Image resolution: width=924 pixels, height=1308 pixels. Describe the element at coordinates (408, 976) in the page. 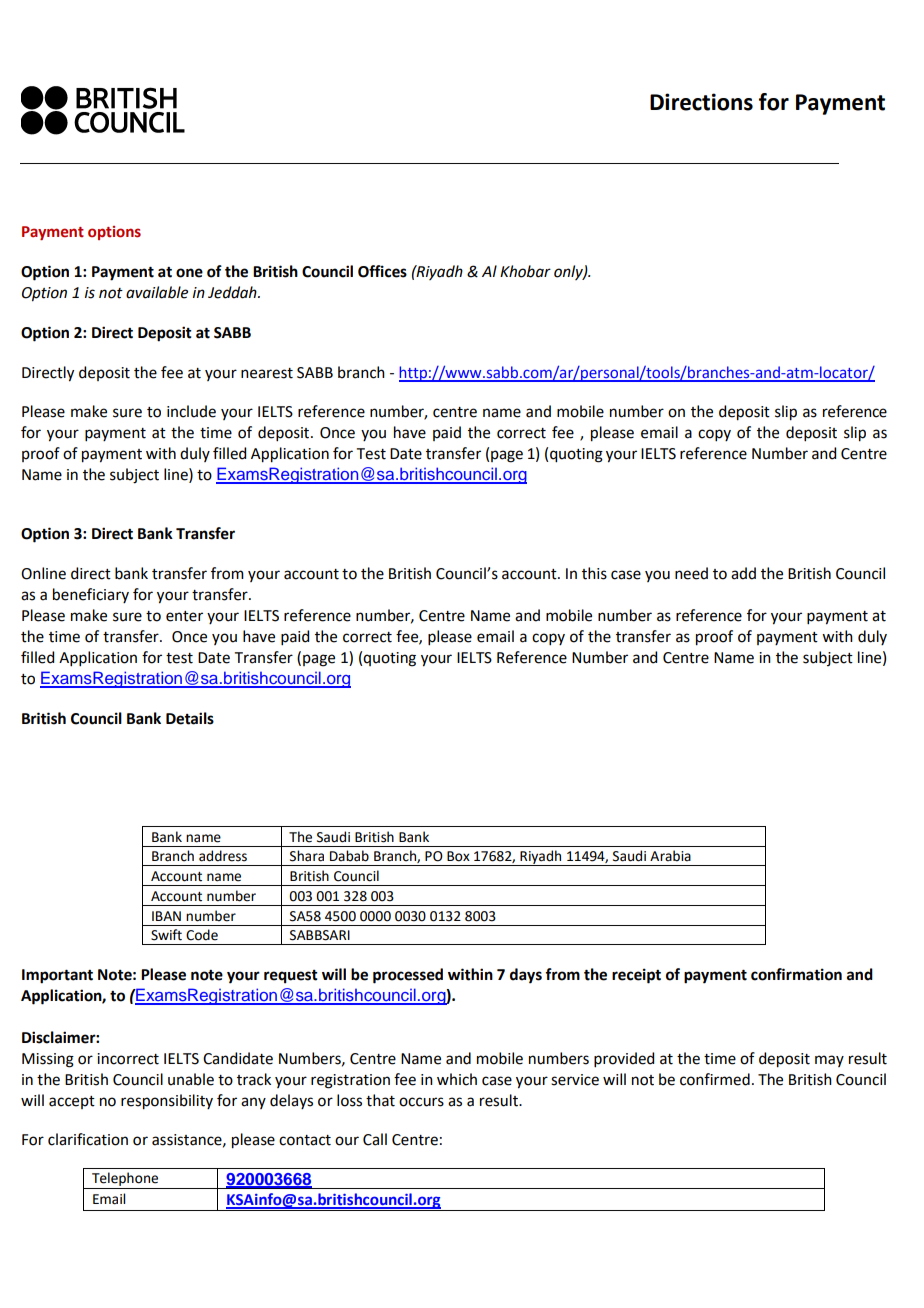

I see `processed` at that location.
